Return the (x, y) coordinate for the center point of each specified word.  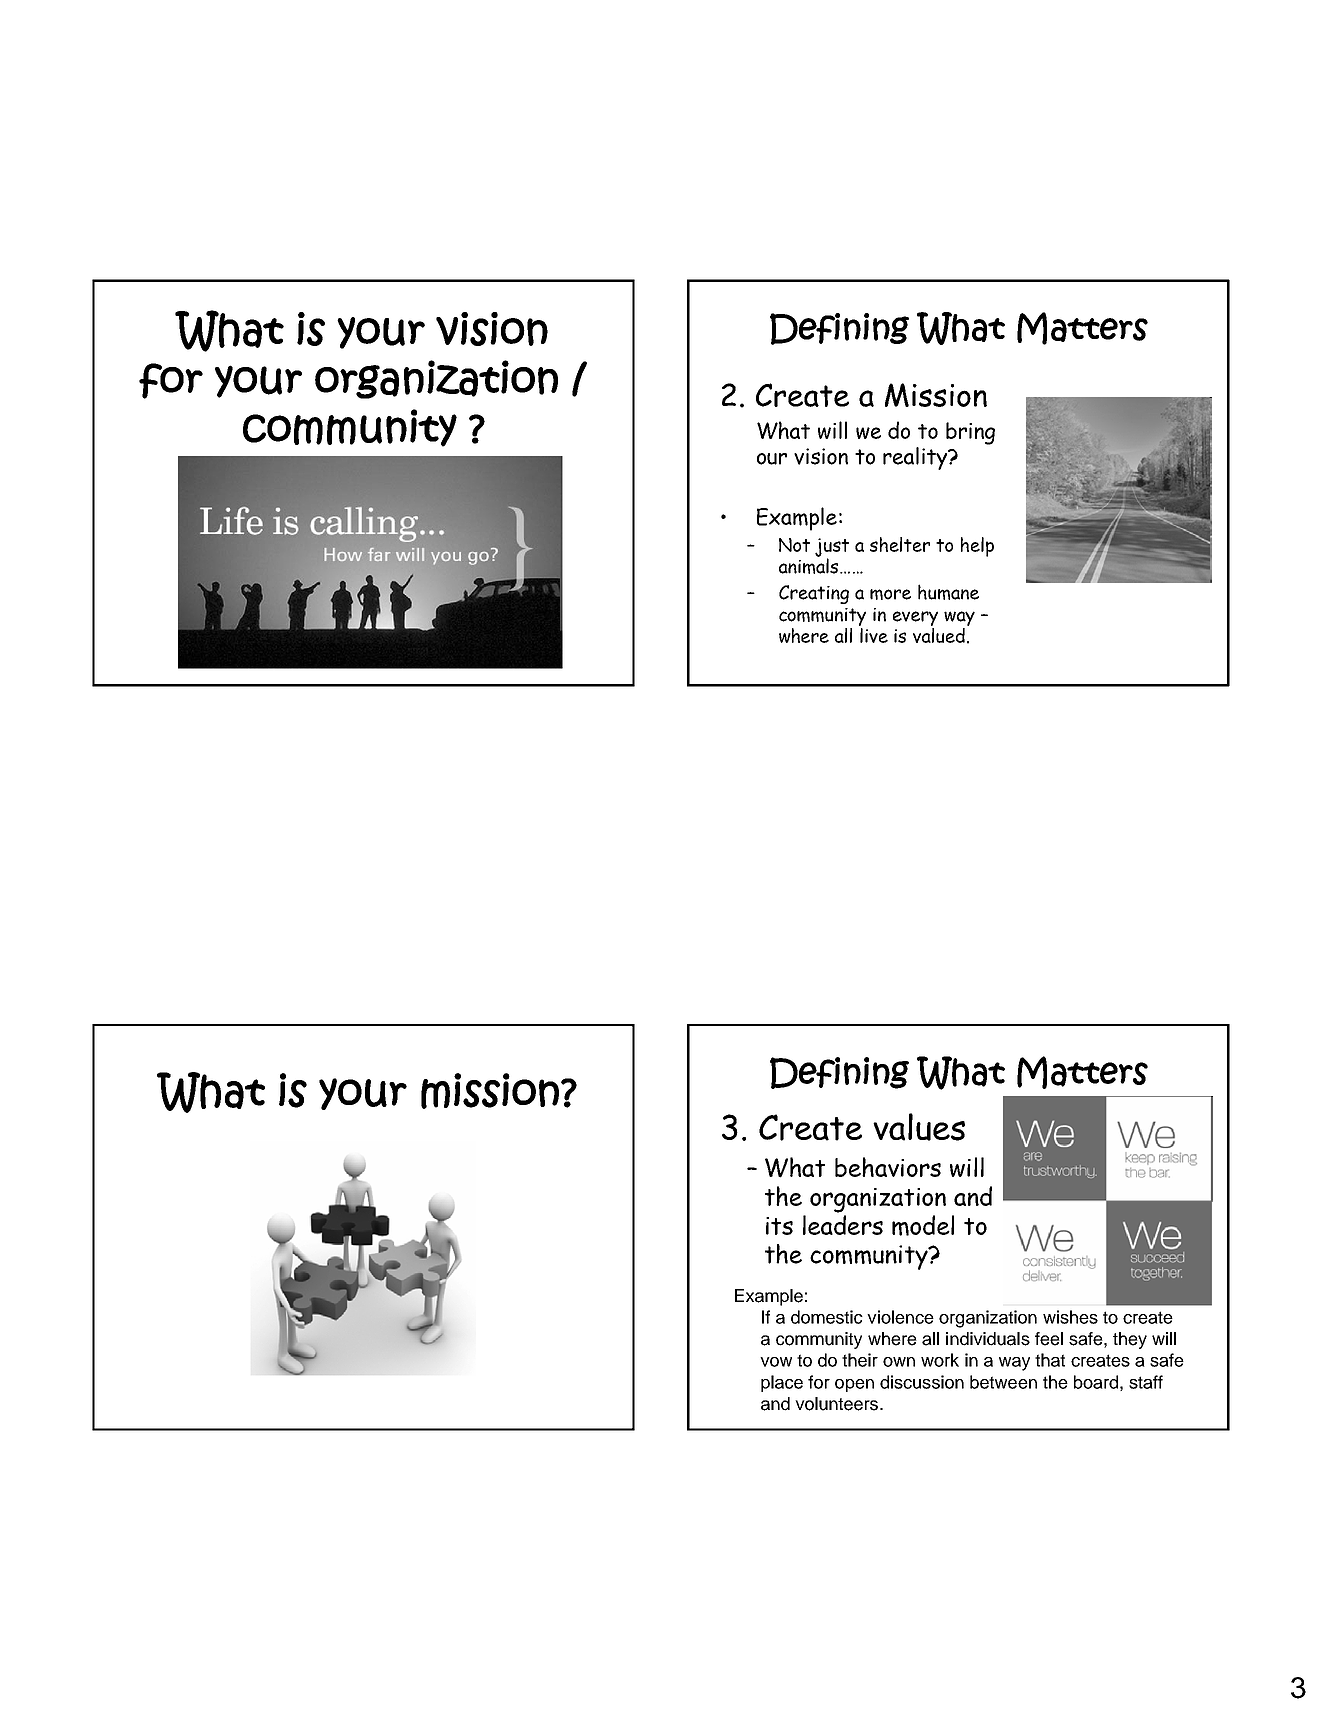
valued (939, 635)
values (919, 1127)
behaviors (888, 1167)
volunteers (838, 1404)
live (874, 635)
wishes (1070, 1317)
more (890, 594)
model (923, 1225)
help (977, 547)
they (1130, 1340)
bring (970, 433)
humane (948, 592)
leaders (843, 1225)
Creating (814, 594)
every (915, 618)
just (832, 548)
